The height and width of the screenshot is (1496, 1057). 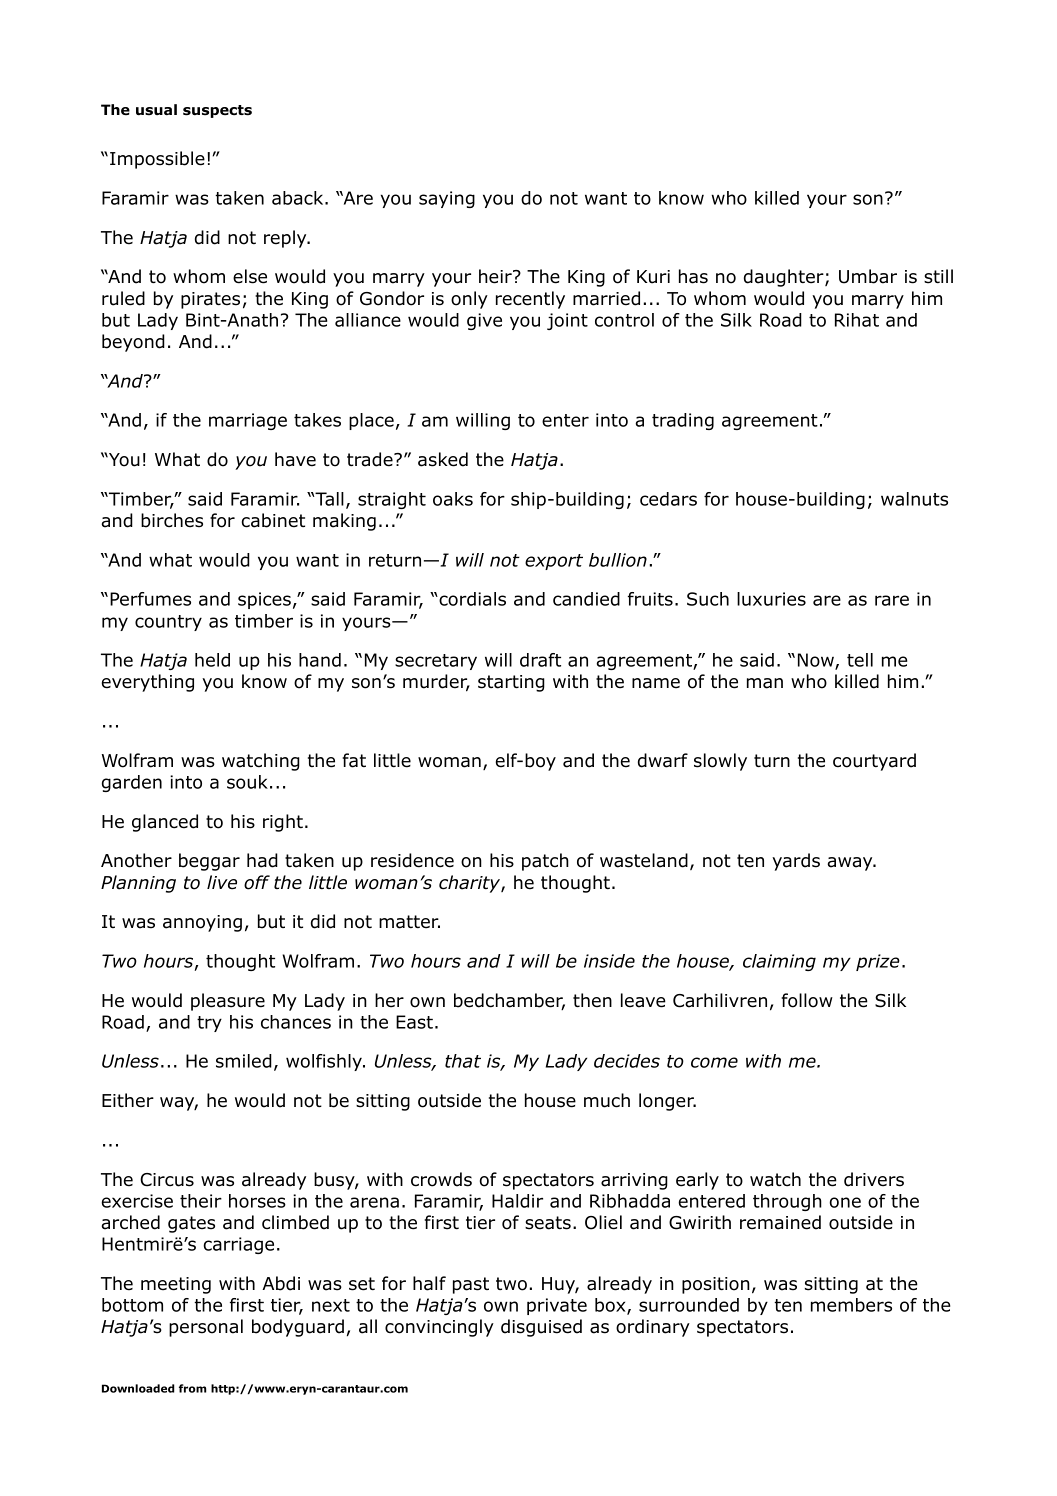 I want to click on birches, so click(x=172, y=520).
